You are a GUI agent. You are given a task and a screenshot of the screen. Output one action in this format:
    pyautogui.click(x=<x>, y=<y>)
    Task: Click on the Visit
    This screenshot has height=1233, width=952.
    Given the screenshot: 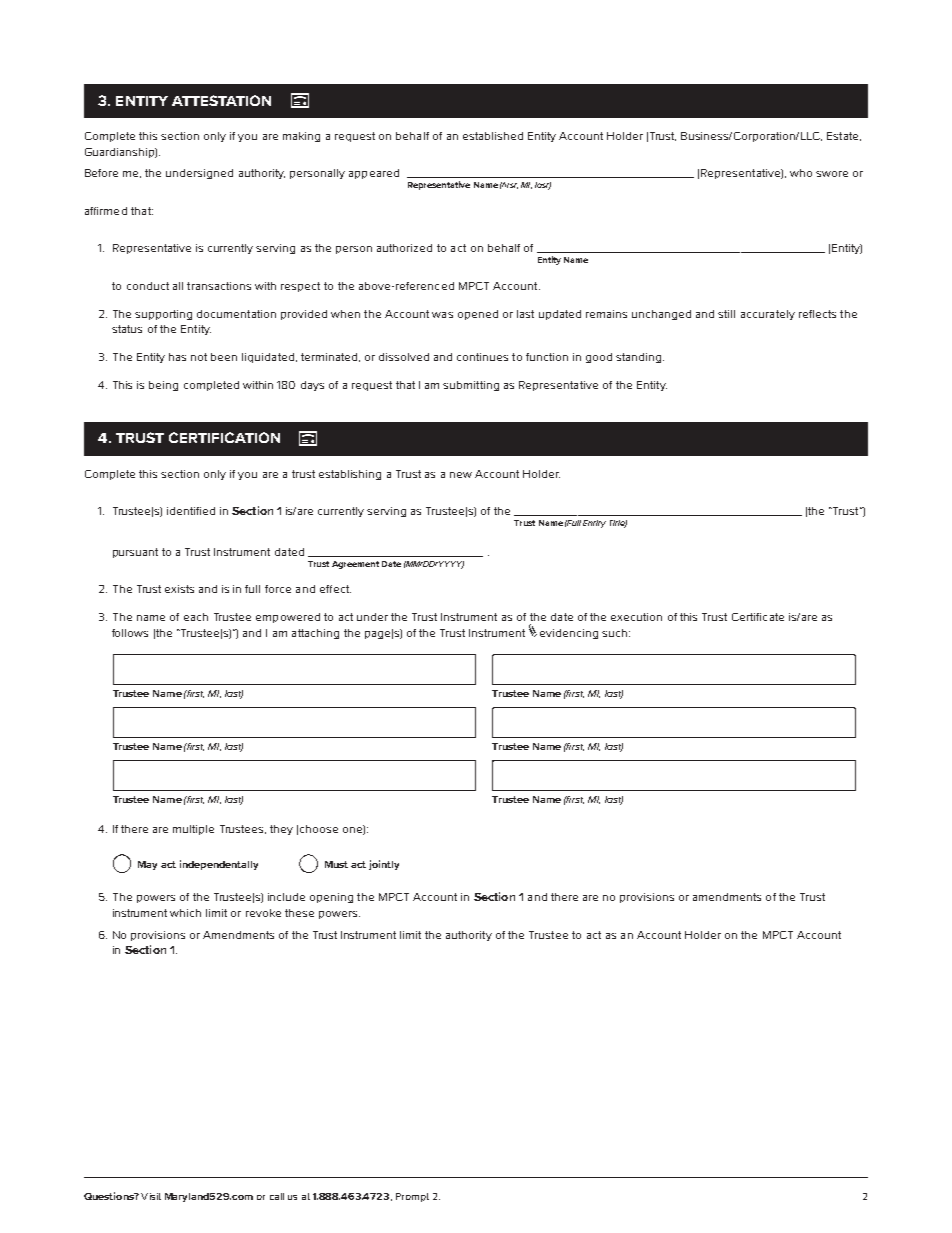 What is the action you would take?
    pyautogui.click(x=151, y=1196)
